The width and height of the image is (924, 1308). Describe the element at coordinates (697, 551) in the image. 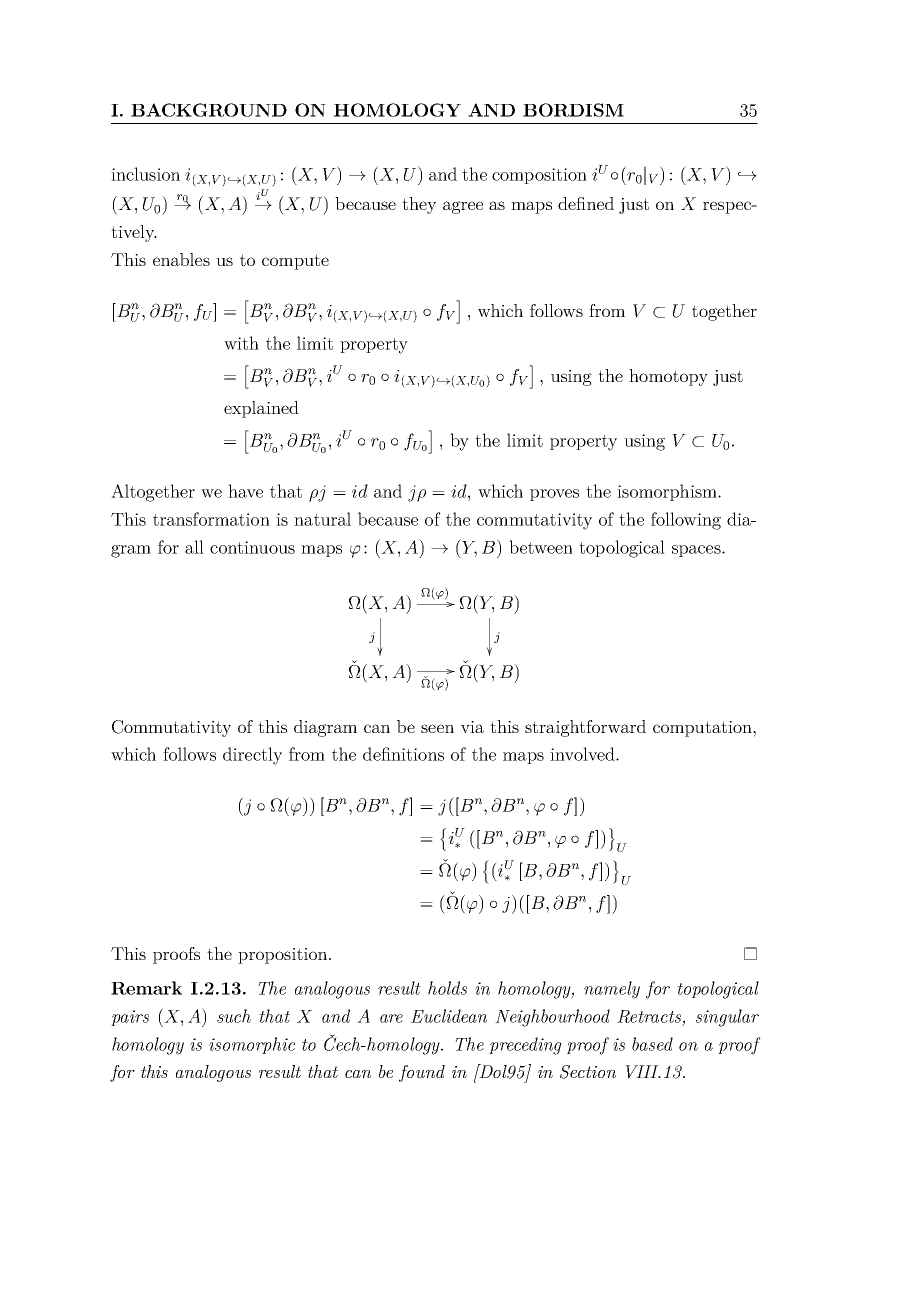

I see `spaces` at that location.
